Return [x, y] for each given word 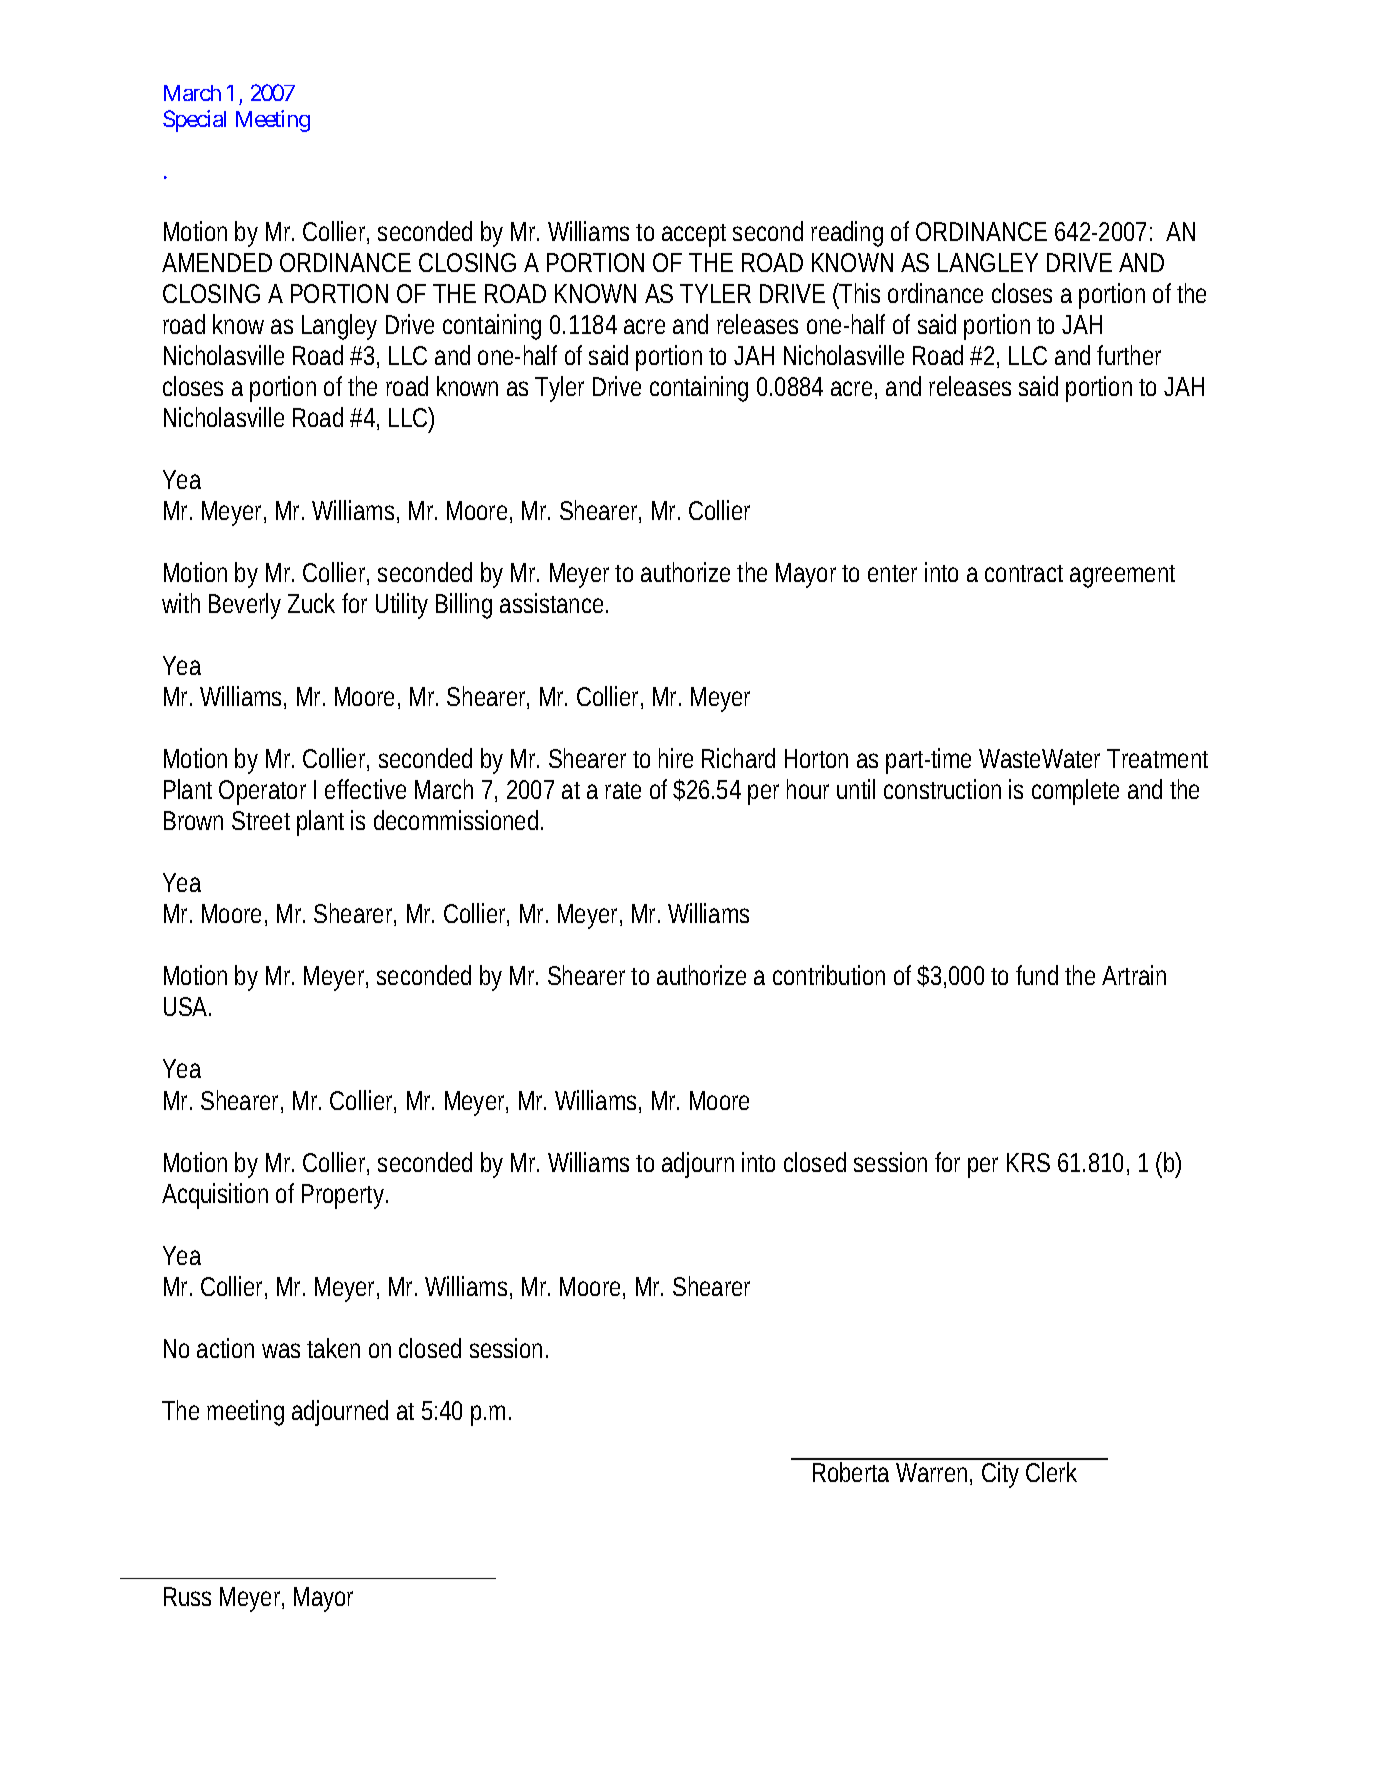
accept [694, 235]
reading [847, 234]
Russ [187, 1596]
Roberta [851, 1472]
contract [1024, 573]
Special [194, 121]
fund [1037, 975]
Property [343, 1196]
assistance [551, 603]
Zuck [311, 603]
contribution [829, 975]
